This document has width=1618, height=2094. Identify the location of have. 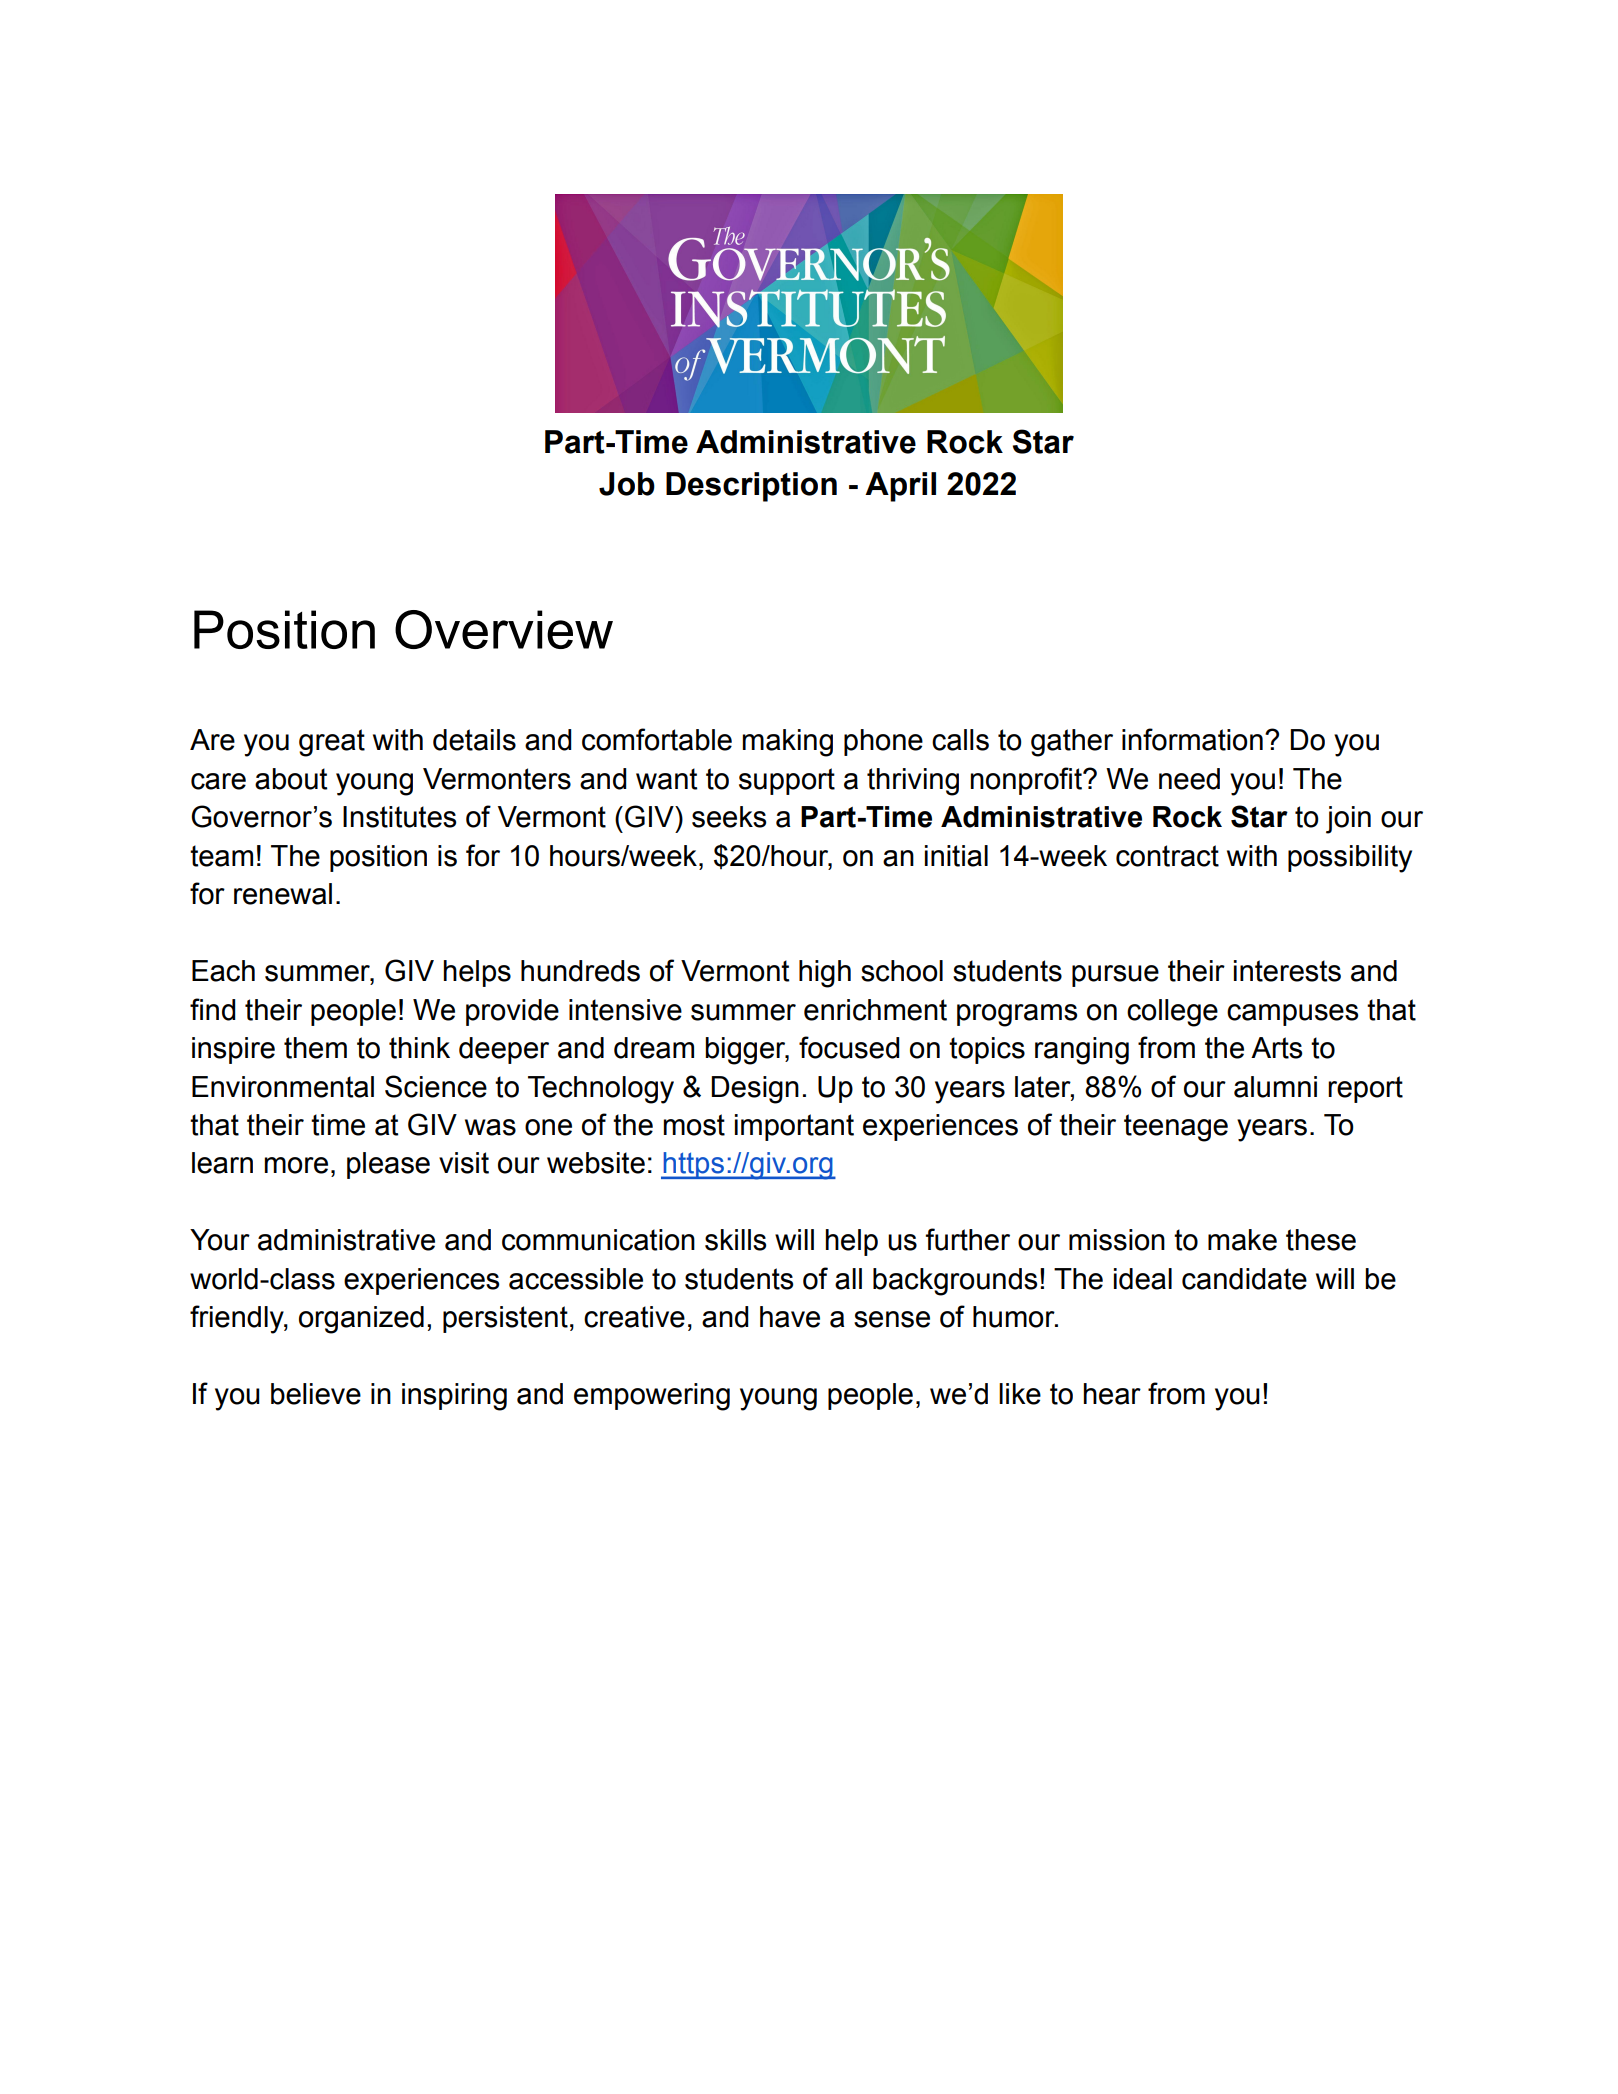
(790, 1317).
